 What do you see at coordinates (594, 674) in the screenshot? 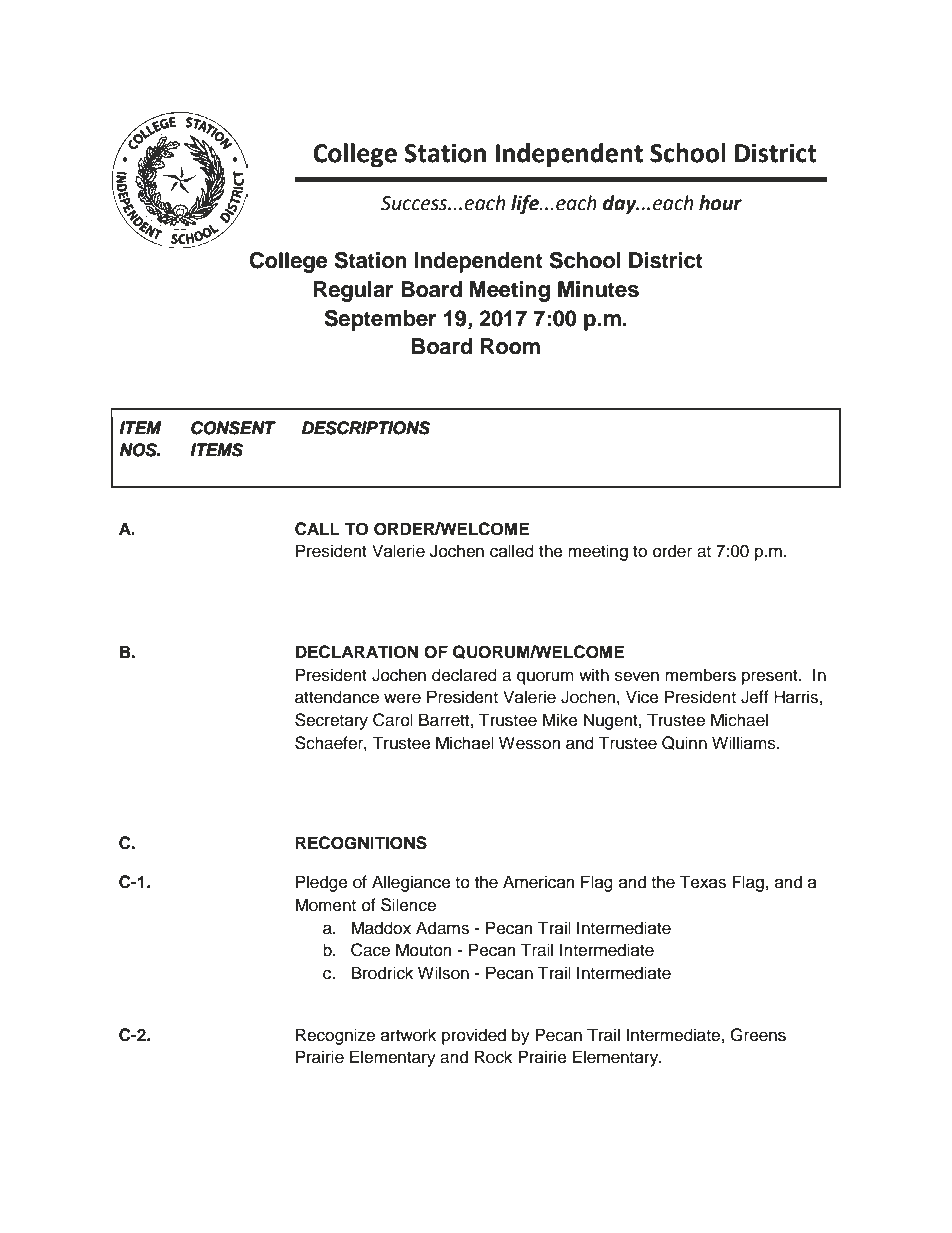
I see `with` at bounding box center [594, 674].
